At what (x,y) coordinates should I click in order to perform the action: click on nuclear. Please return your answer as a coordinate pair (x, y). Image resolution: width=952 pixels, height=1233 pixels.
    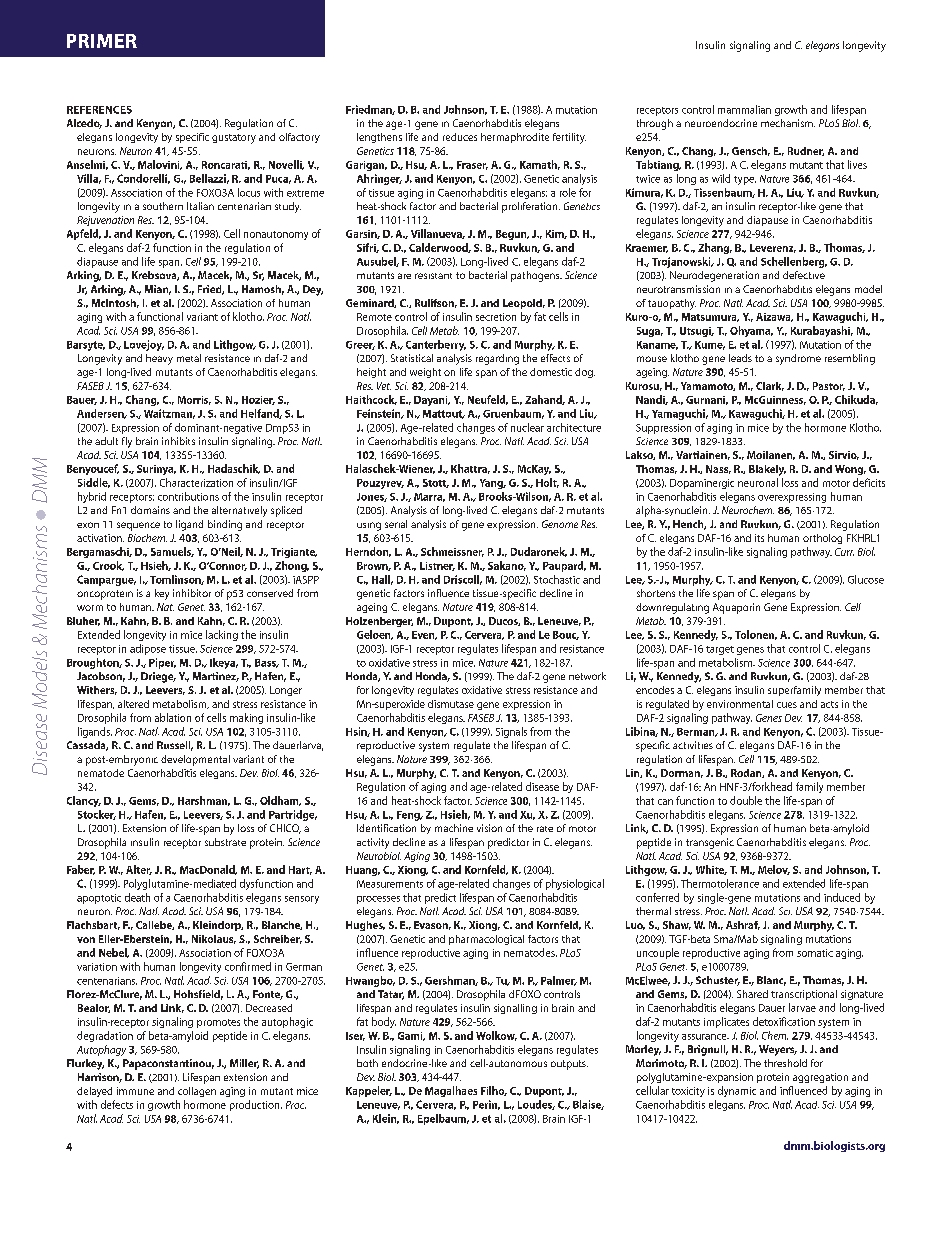
    Looking at the image, I should click on (527, 427).
